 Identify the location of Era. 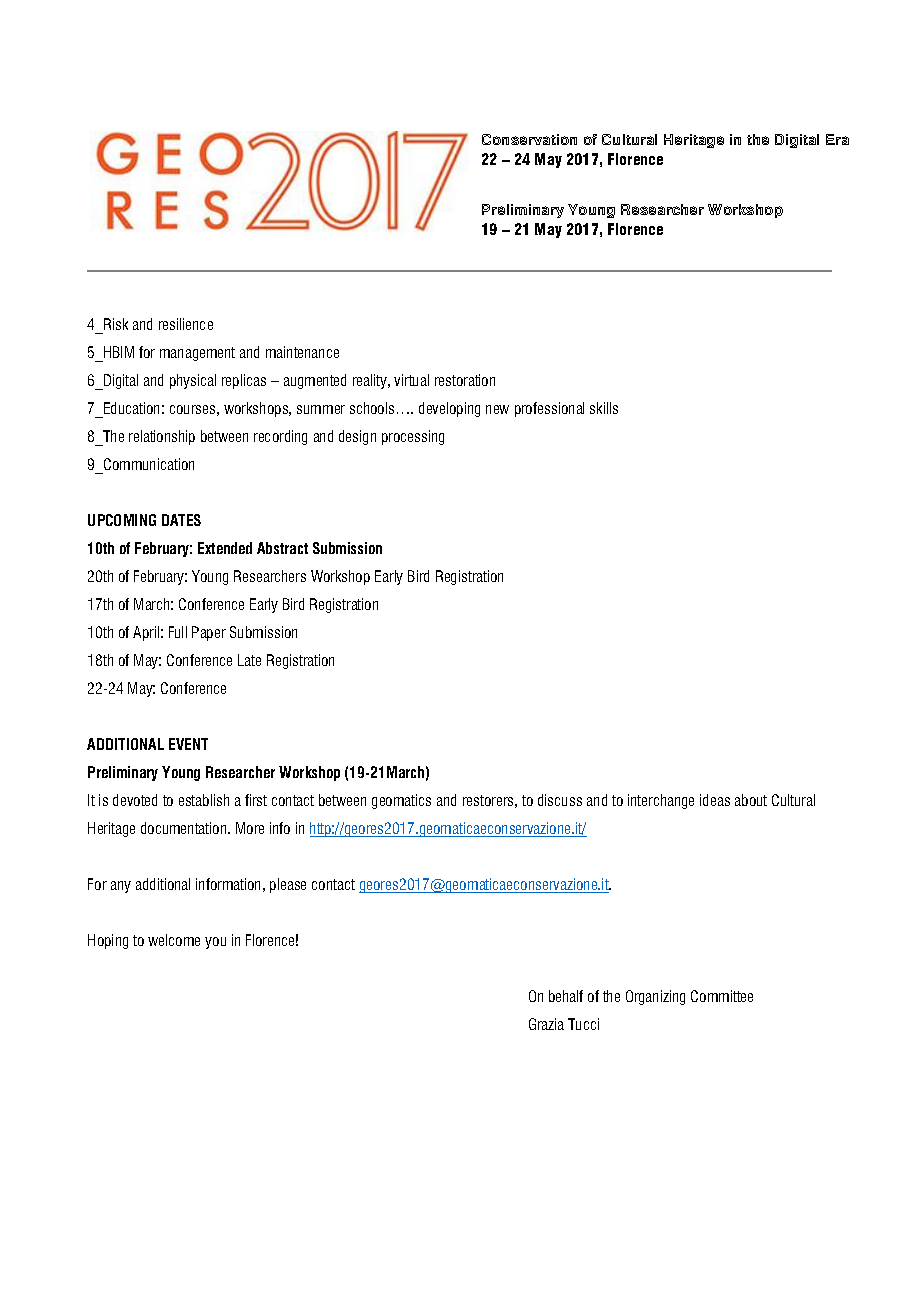
(837, 139).
